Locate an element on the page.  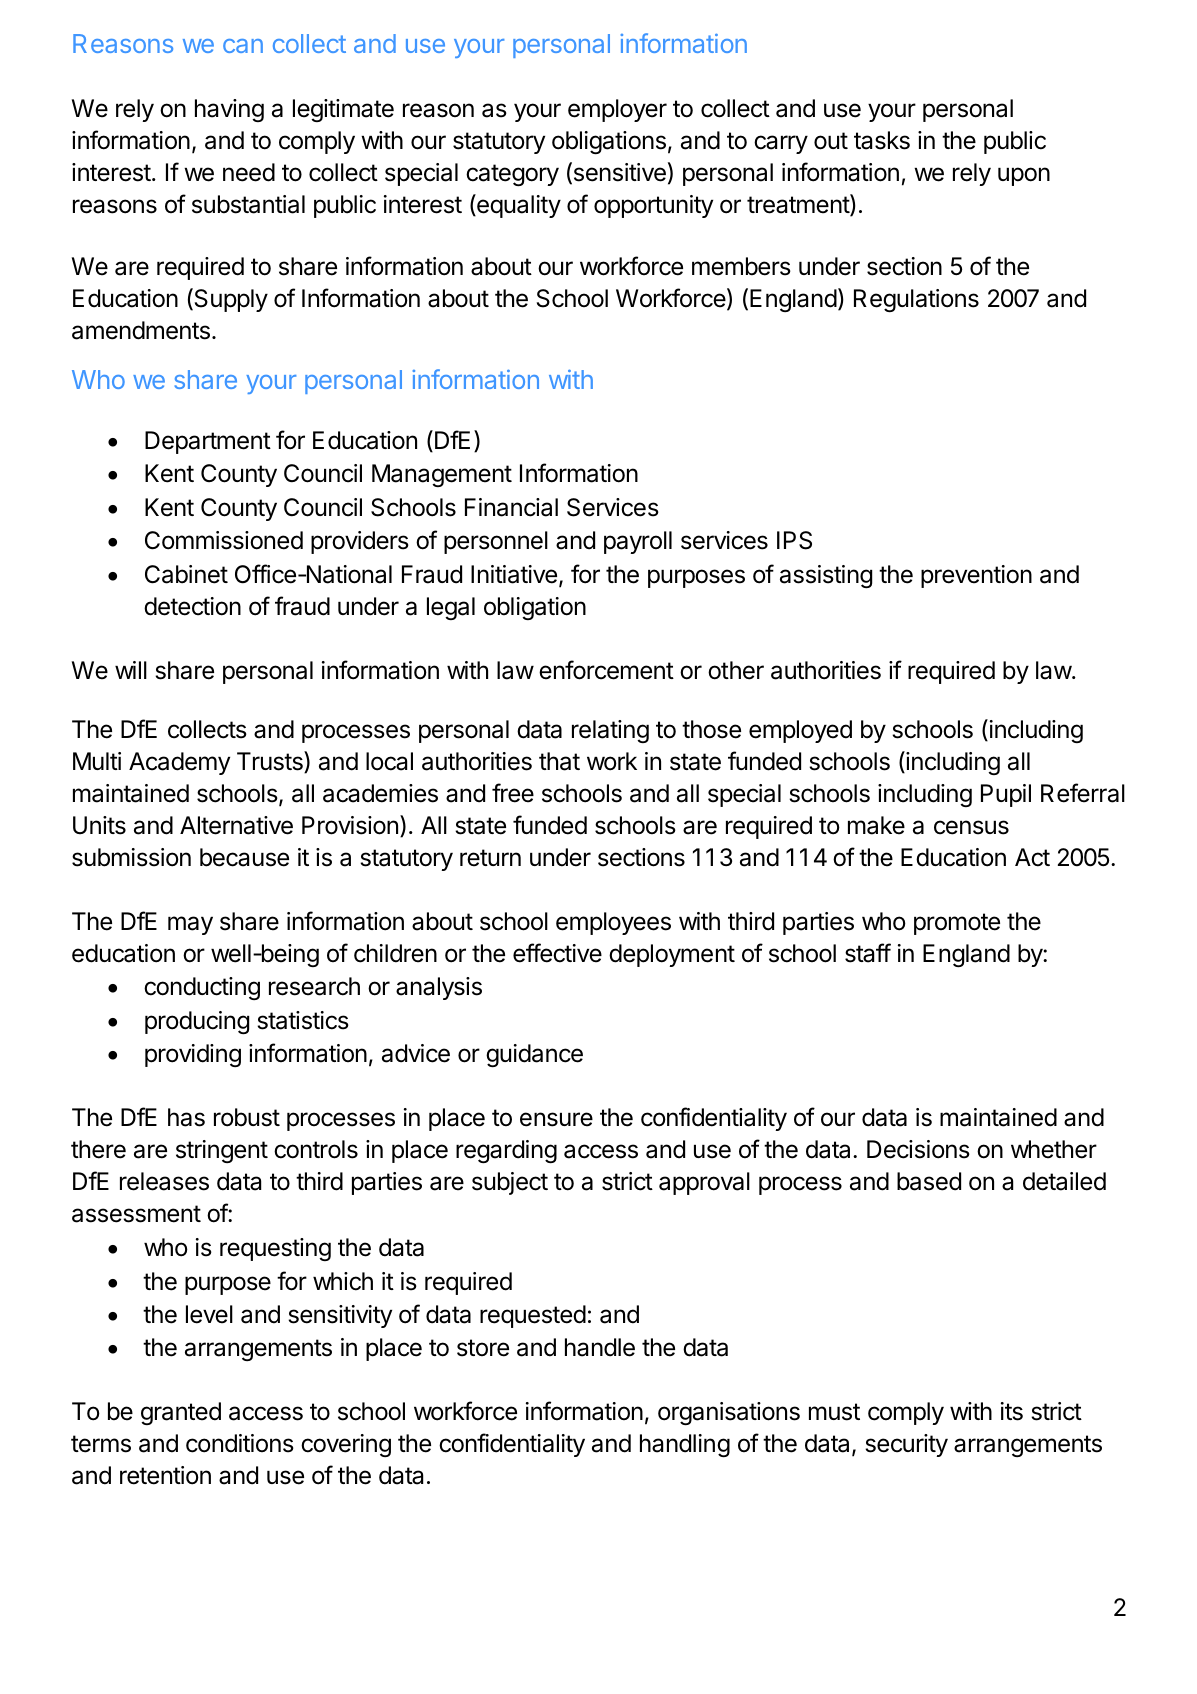
conditions is located at coordinates (240, 1443).
